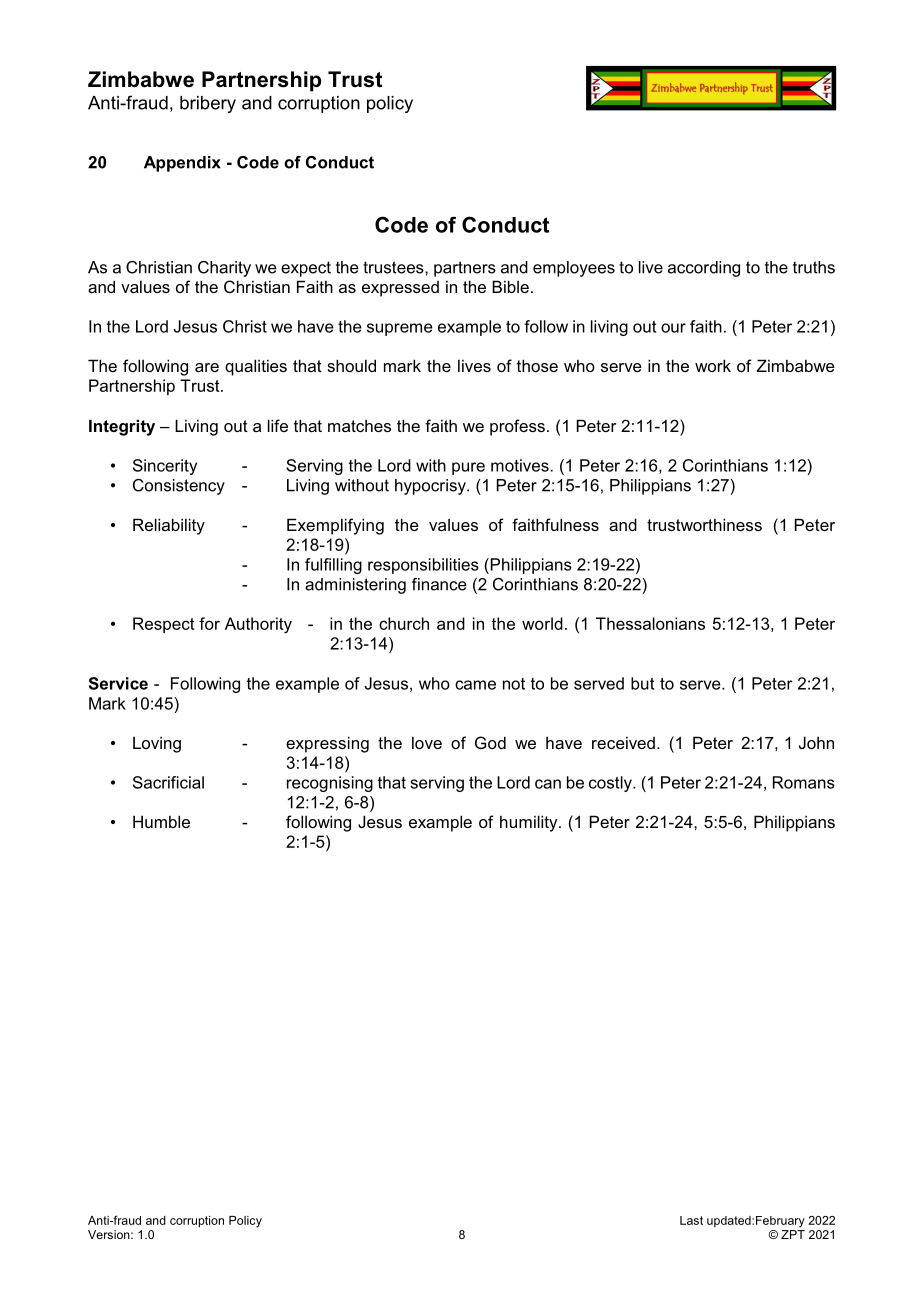 Image resolution: width=924 pixels, height=1308 pixels. I want to click on humility, so click(530, 823).
